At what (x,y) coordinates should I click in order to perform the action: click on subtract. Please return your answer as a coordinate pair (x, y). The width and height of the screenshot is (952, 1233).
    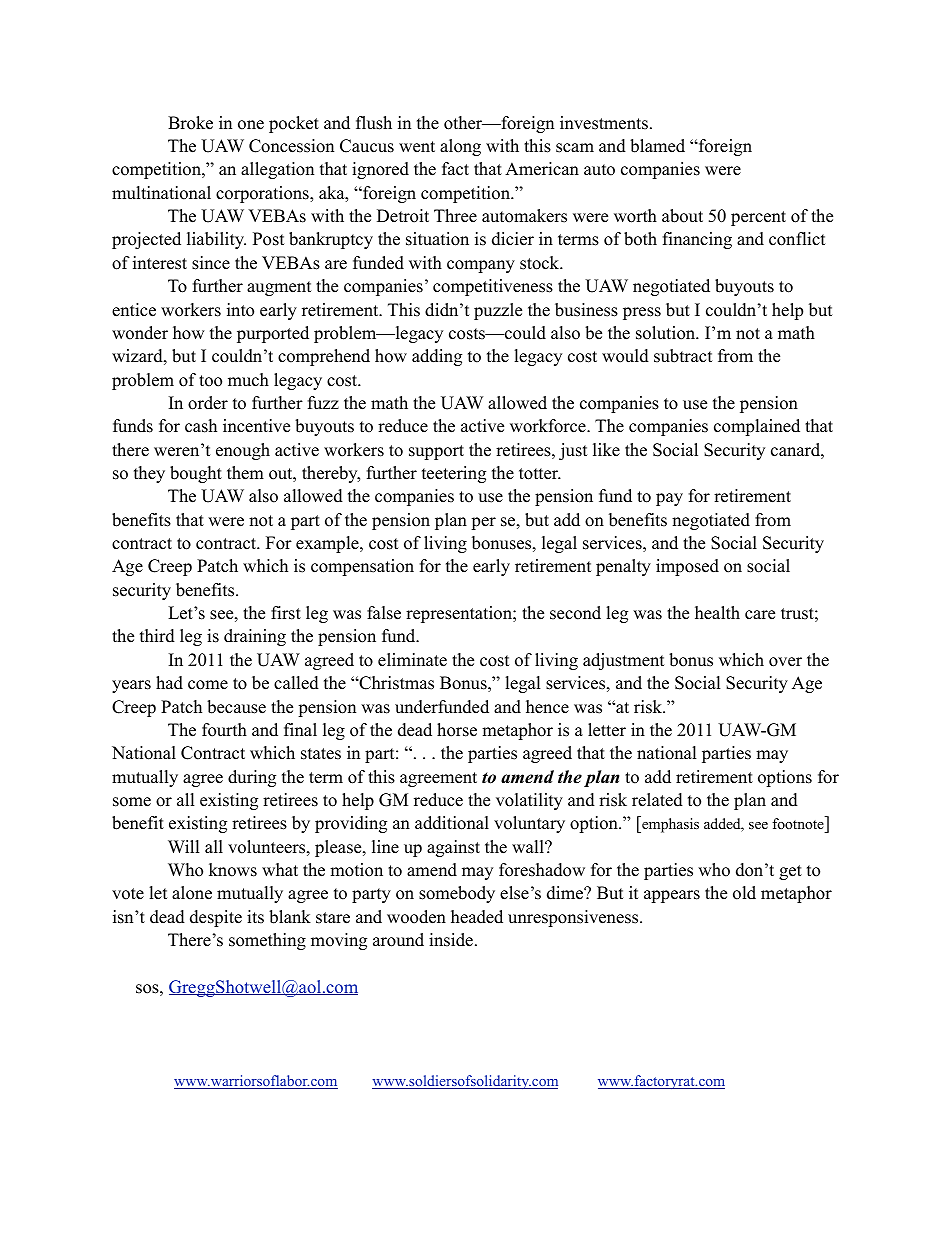
    Looking at the image, I should click on (683, 356).
